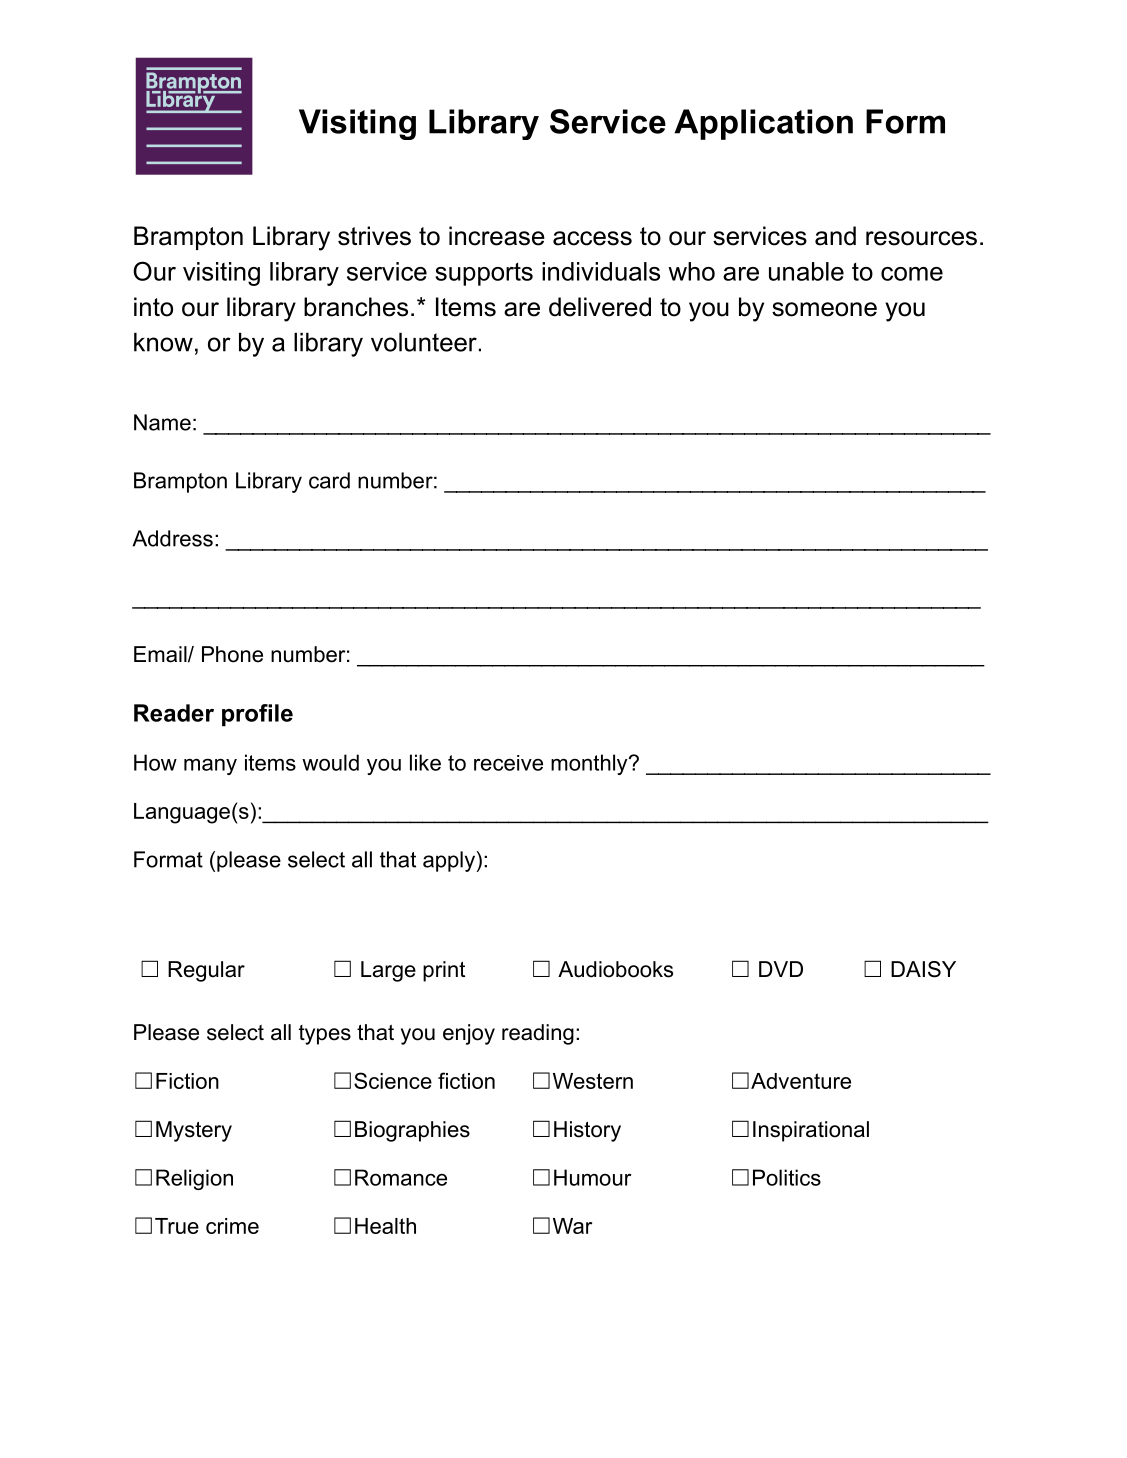 The width and height of the screenshot is (1127, 1458). I want to click on card, so click(329, 480).
